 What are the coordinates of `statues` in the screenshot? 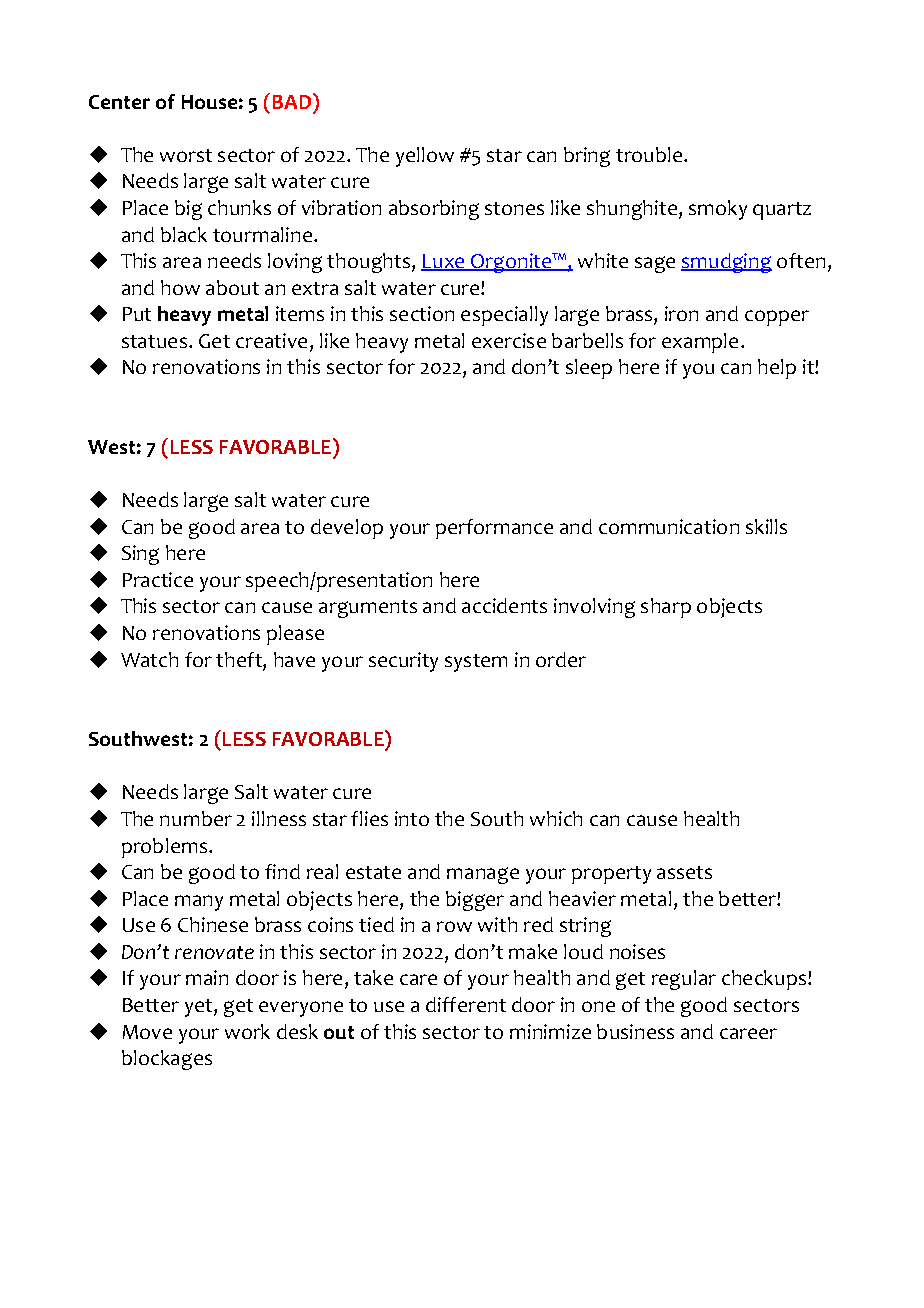 It's located at (154, 341).
